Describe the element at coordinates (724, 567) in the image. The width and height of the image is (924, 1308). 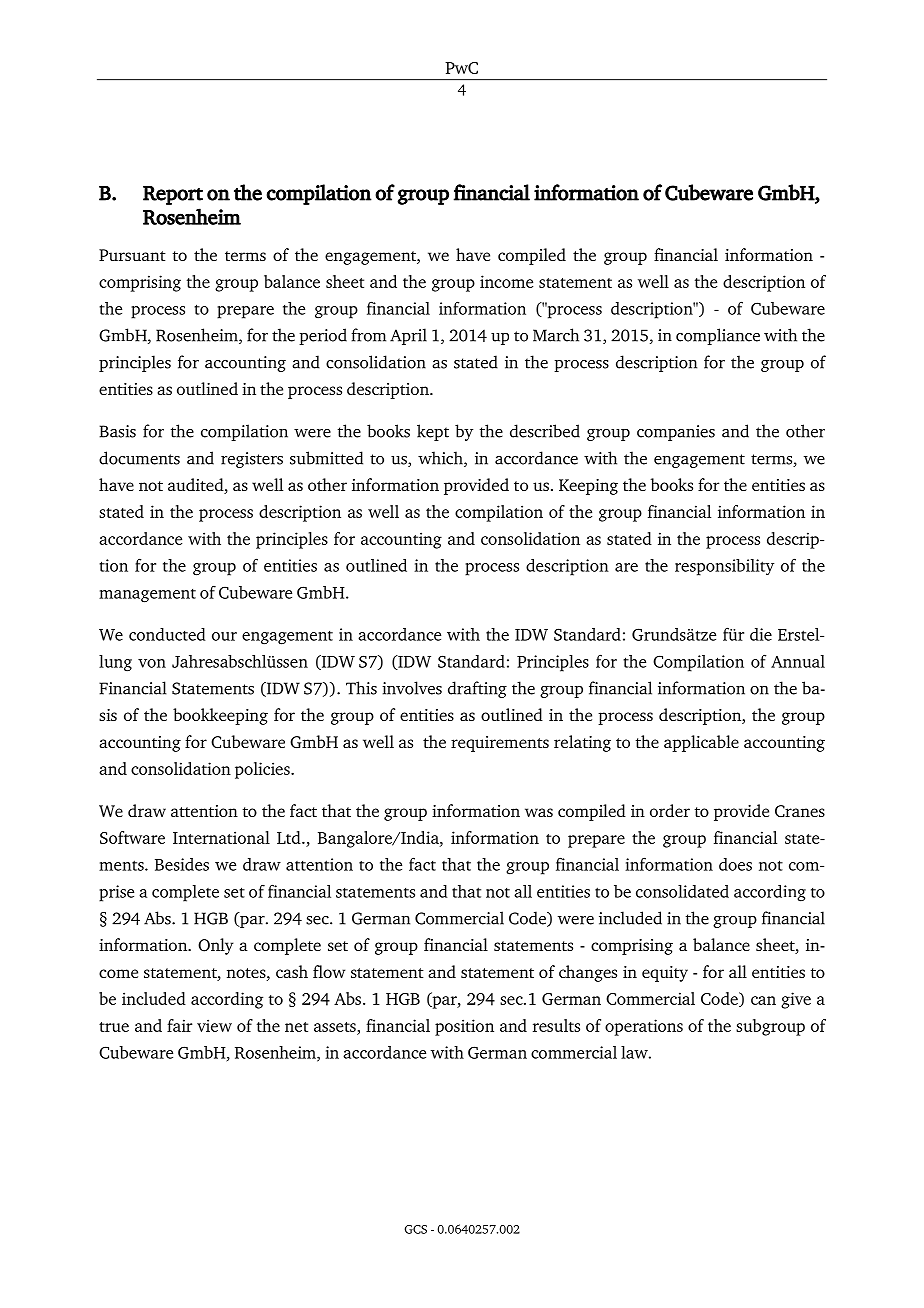
I see `responsibility` at that location.
